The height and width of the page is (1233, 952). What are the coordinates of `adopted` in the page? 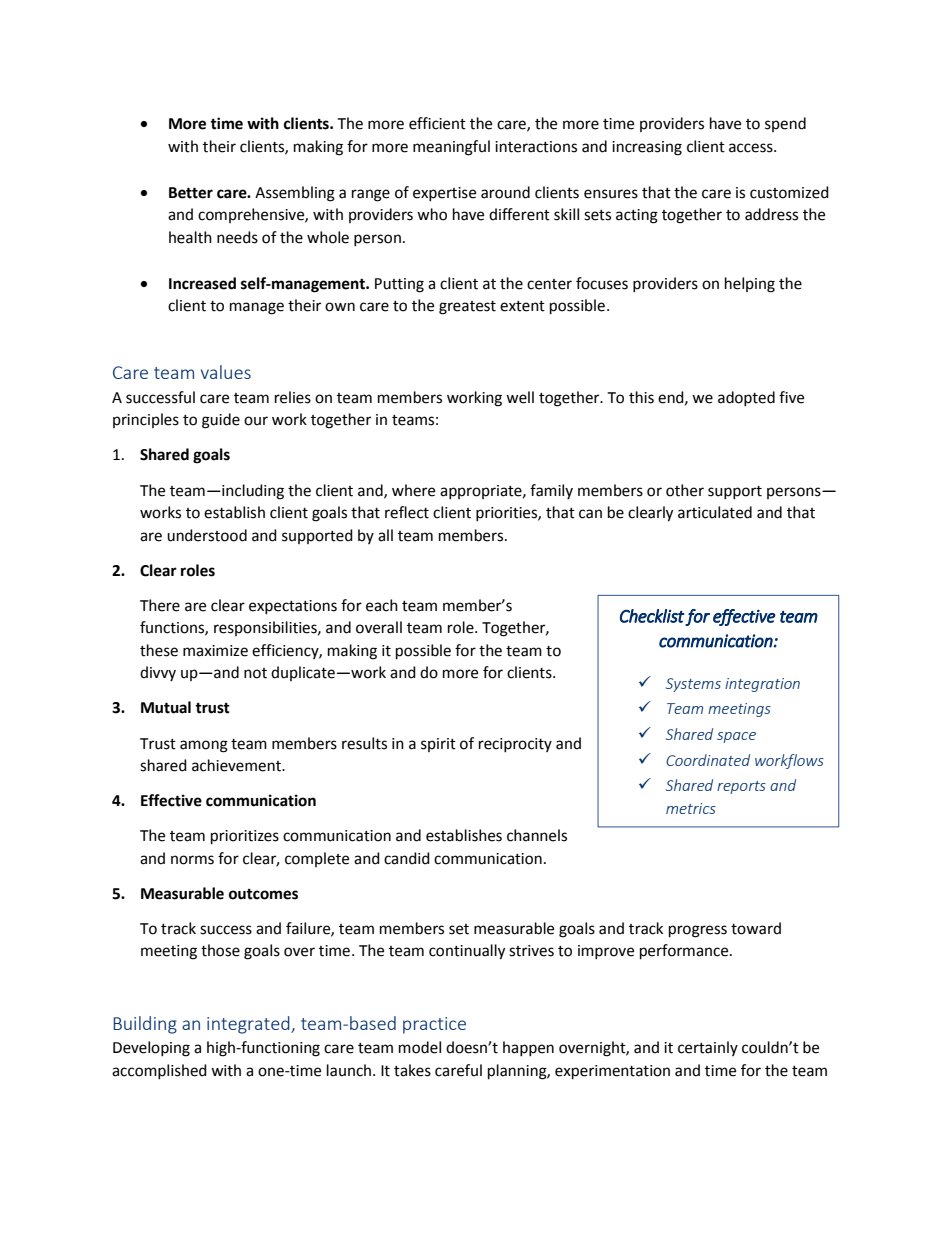 It's located at (746, 398).
